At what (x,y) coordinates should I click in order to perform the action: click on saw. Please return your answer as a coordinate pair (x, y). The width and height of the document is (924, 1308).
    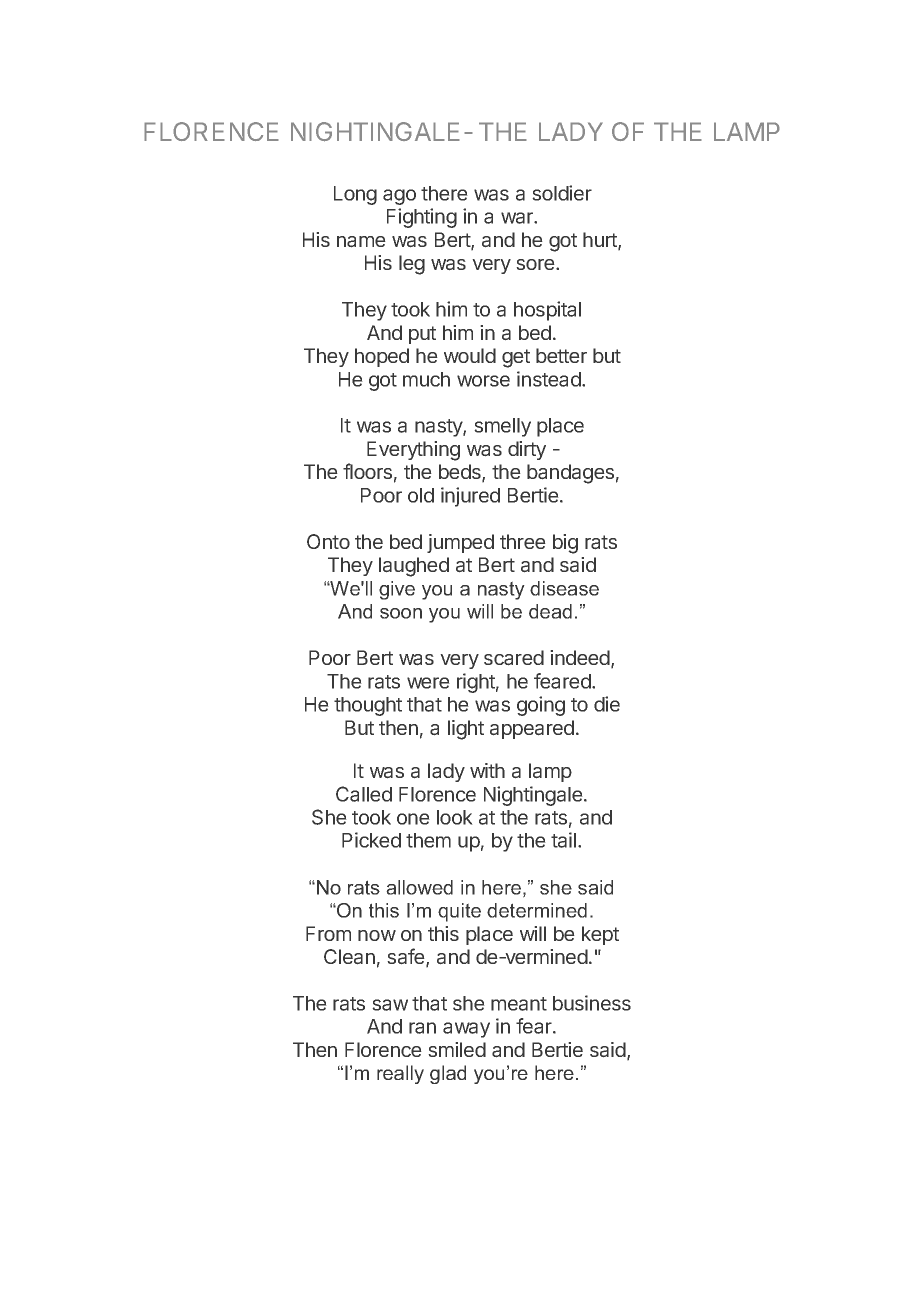
    Looking at the image, I should click on (390, 1005).
